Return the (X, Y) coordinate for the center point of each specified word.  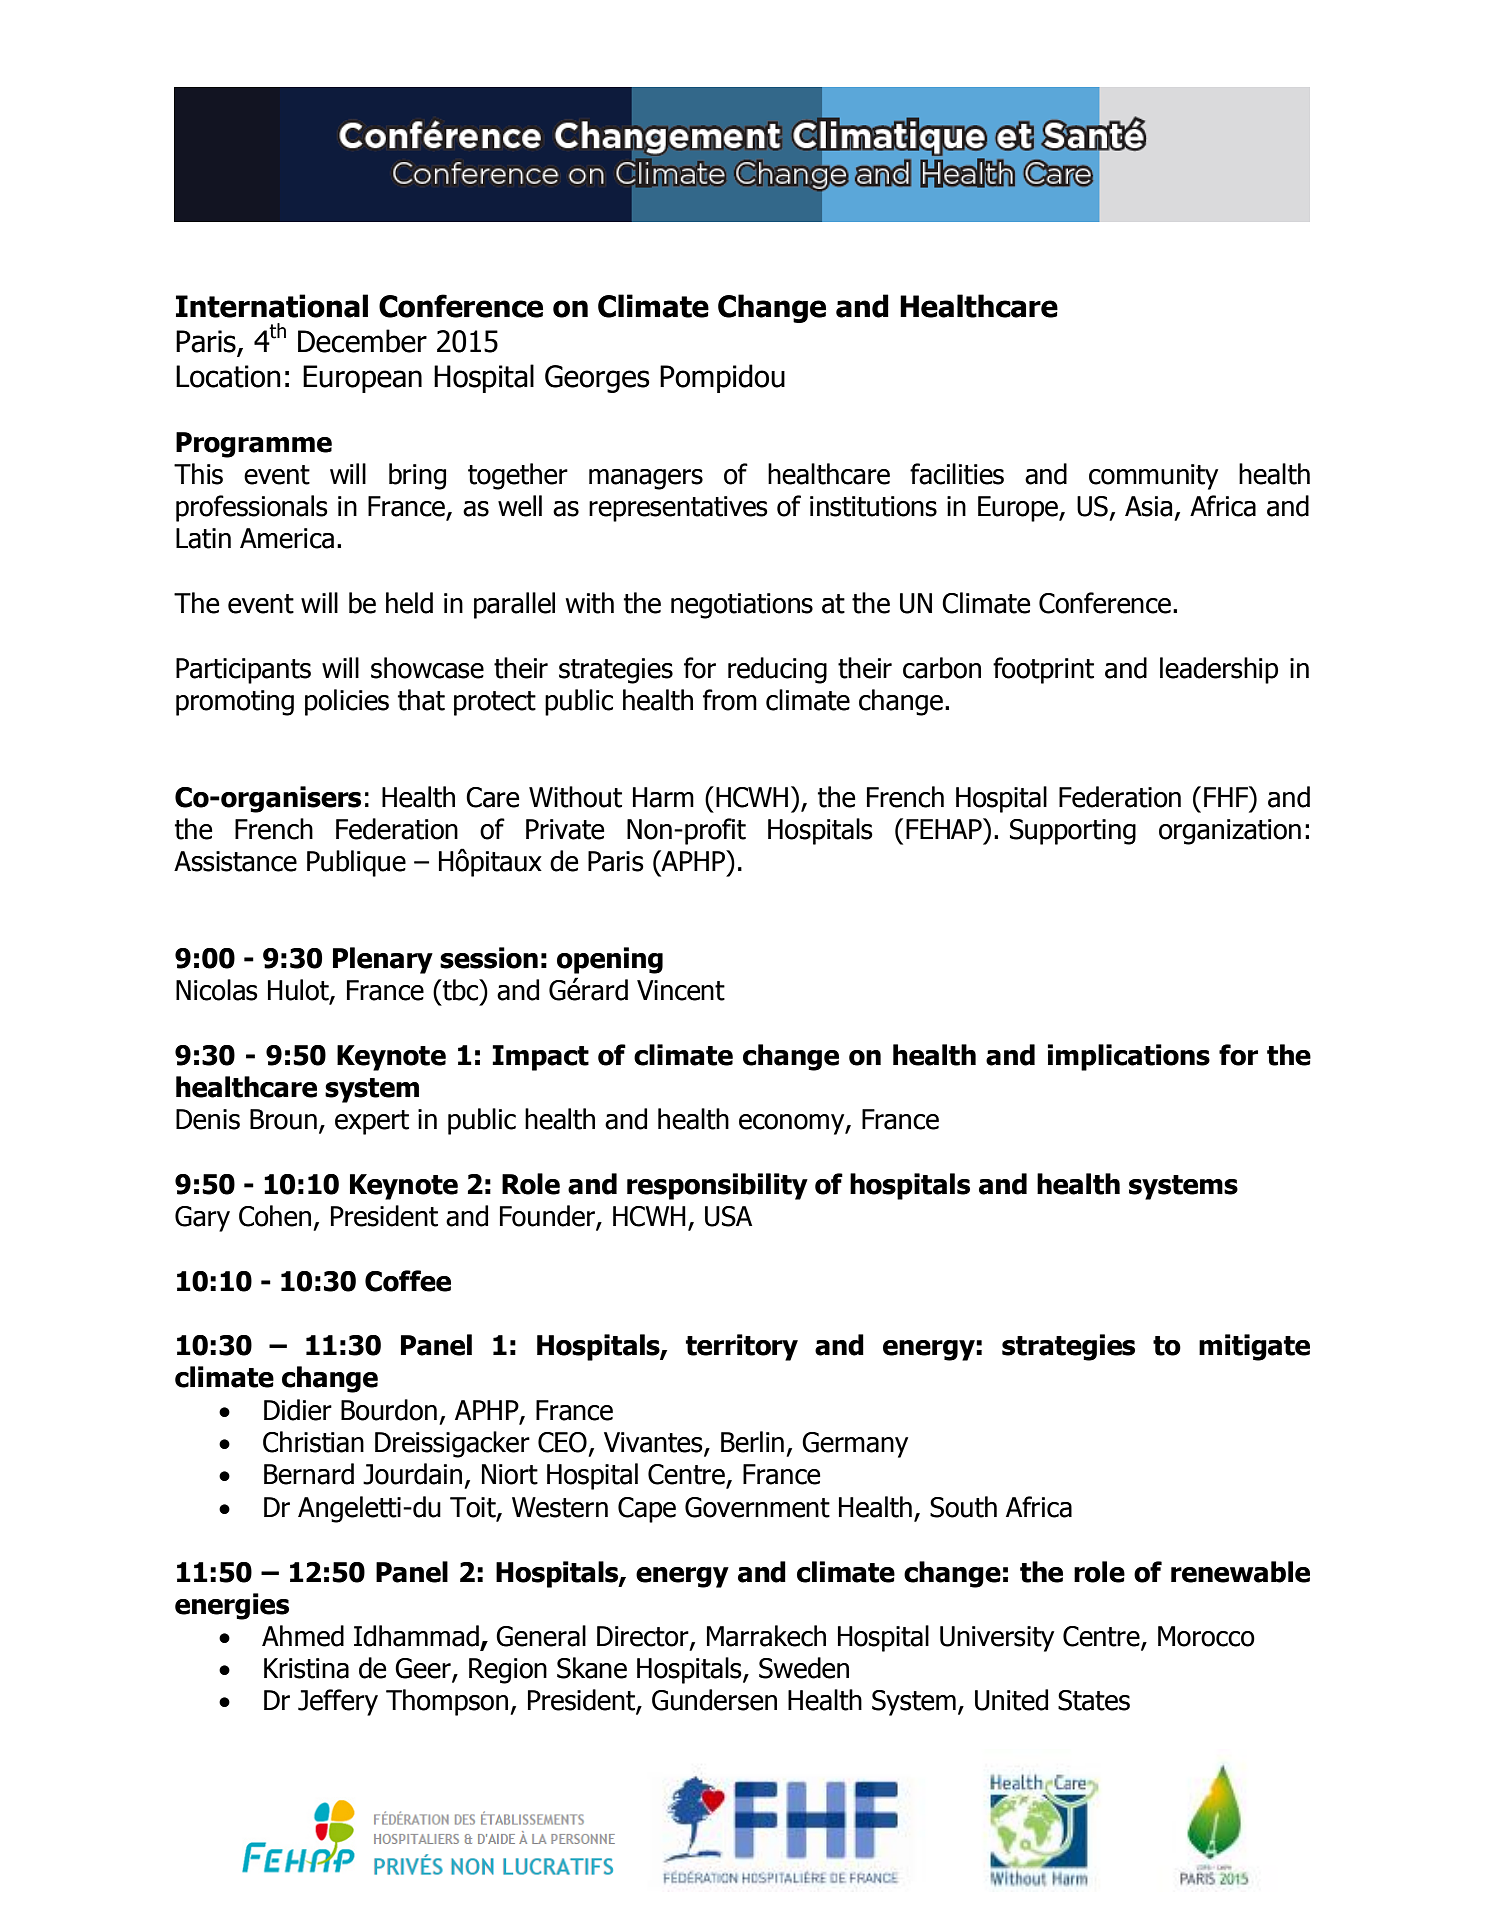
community (1153, 477)
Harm (663, 797)
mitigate (1254, 1347)
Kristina (306, 1668)
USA (728, 1216)
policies (347, 702)
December (362, 341)
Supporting (1073, 832)
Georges (597, 379)
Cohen (275, 1216)
